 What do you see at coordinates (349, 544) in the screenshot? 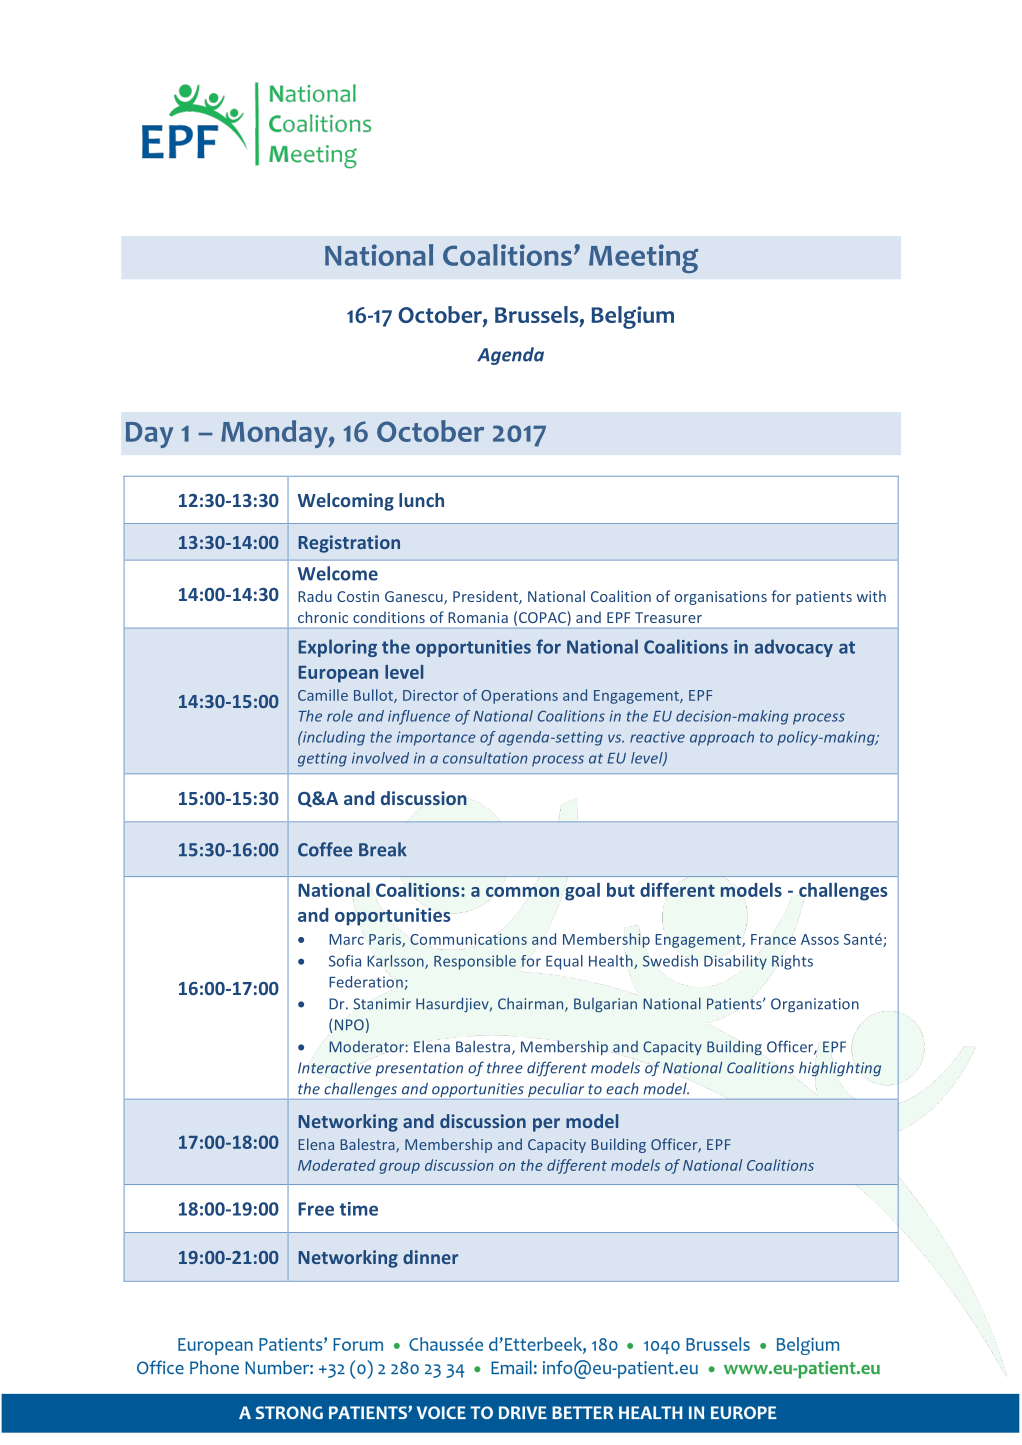
I see `Registration` at bounding box center [349, 544].
